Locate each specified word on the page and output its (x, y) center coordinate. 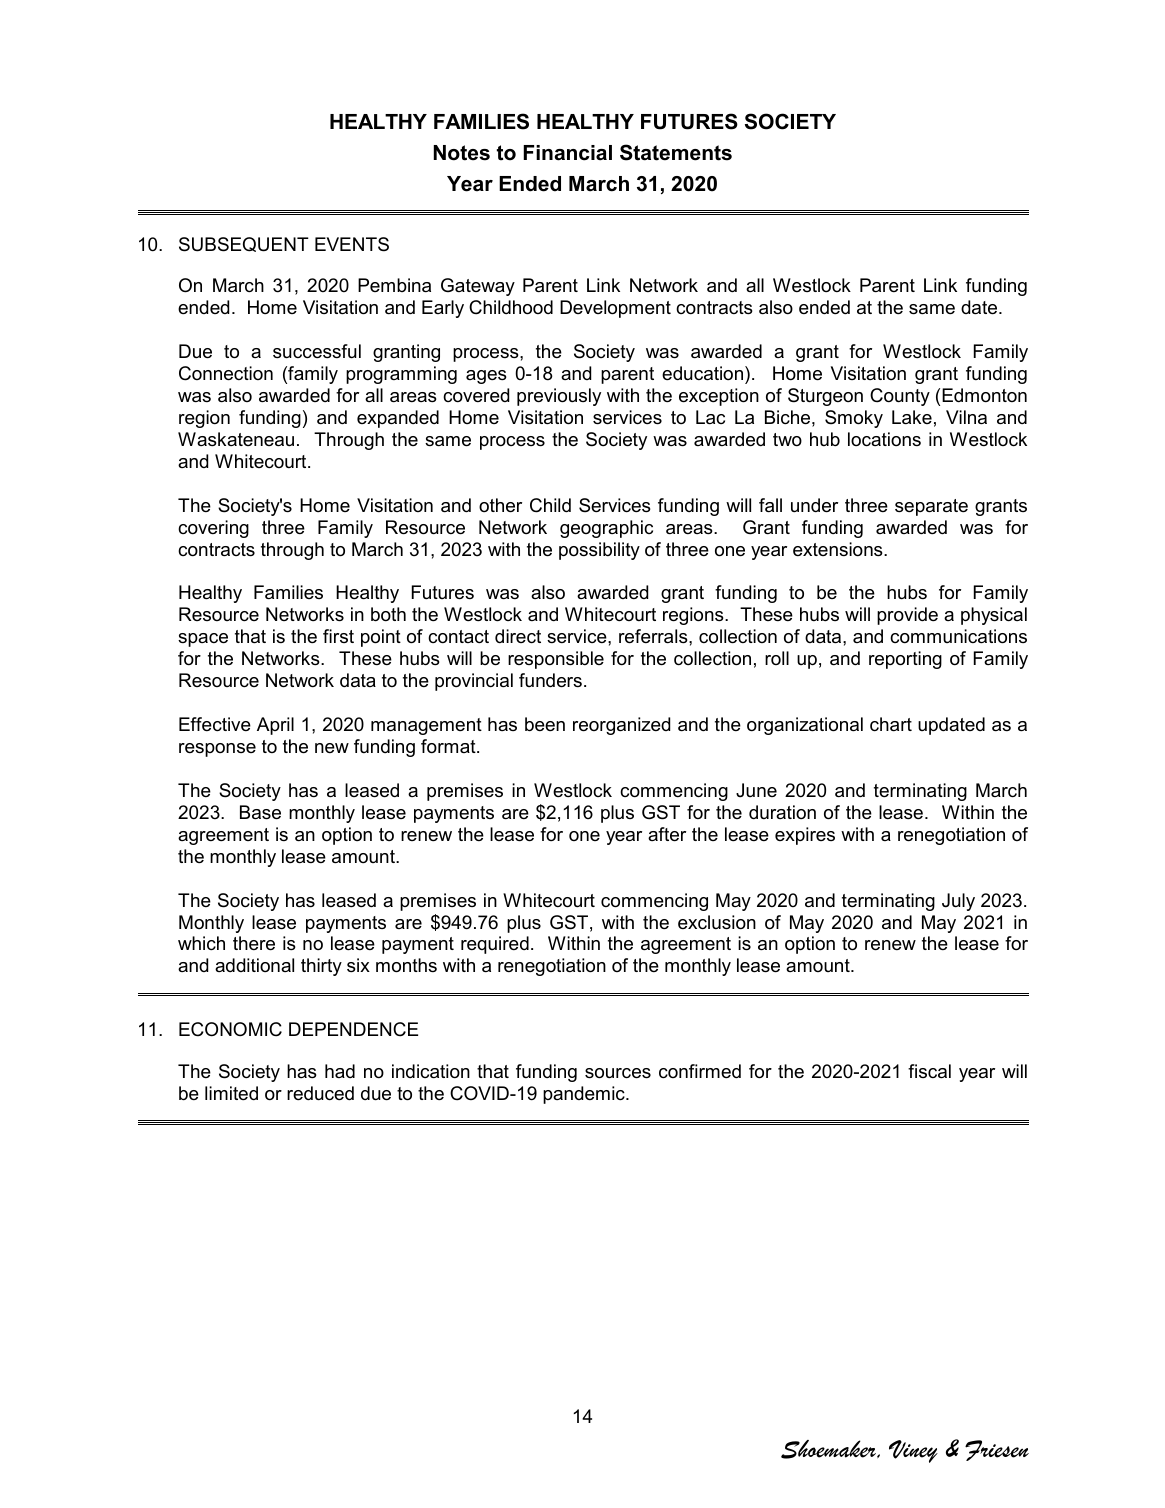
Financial (567, 153)
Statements (676, 152)
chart (891, 724)
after (667, 834)
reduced (320, 1093)
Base (260, 812)
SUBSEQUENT (244, 244)
